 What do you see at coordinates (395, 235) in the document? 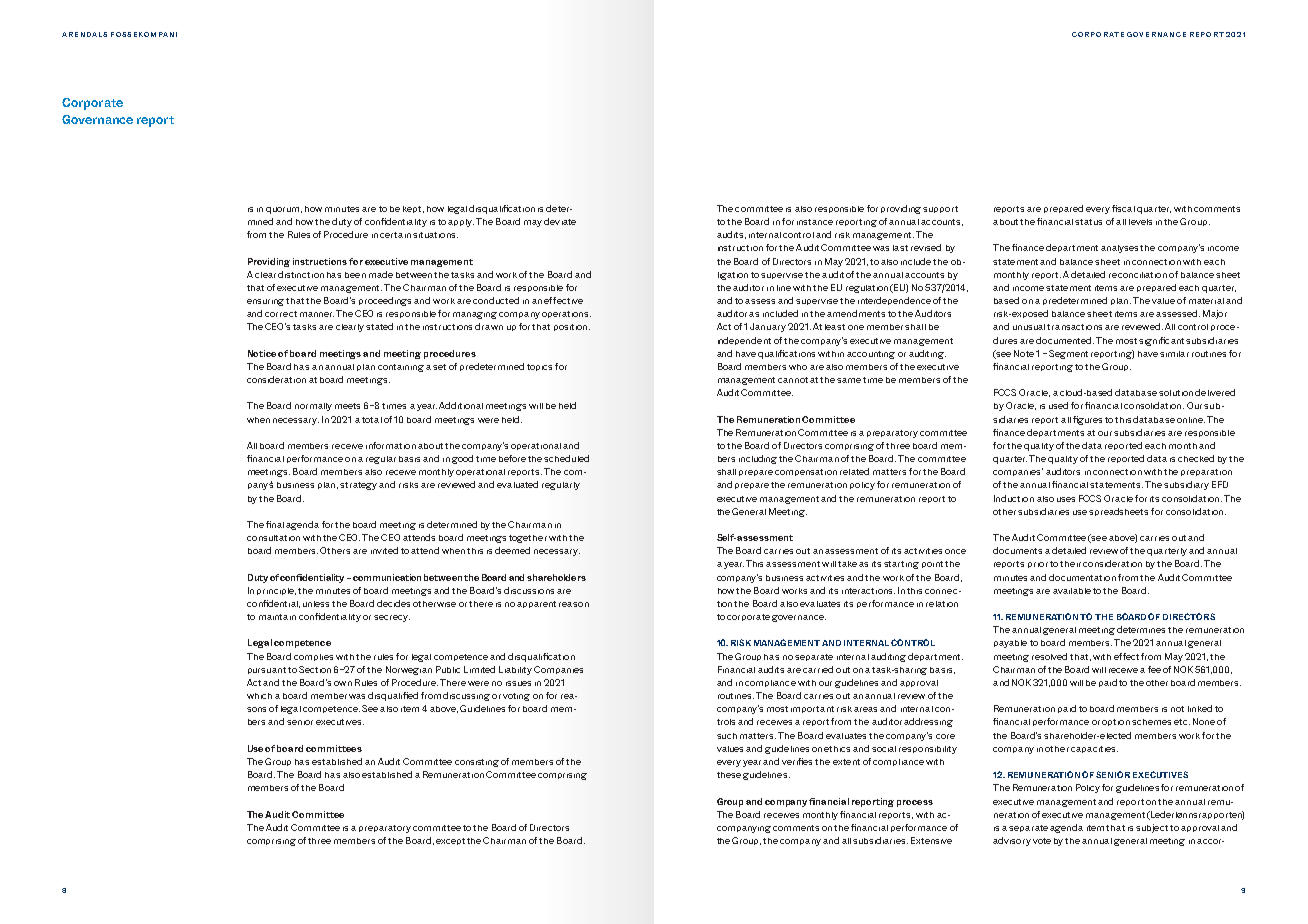
I see `certain` at bounding box center [395, 235].
